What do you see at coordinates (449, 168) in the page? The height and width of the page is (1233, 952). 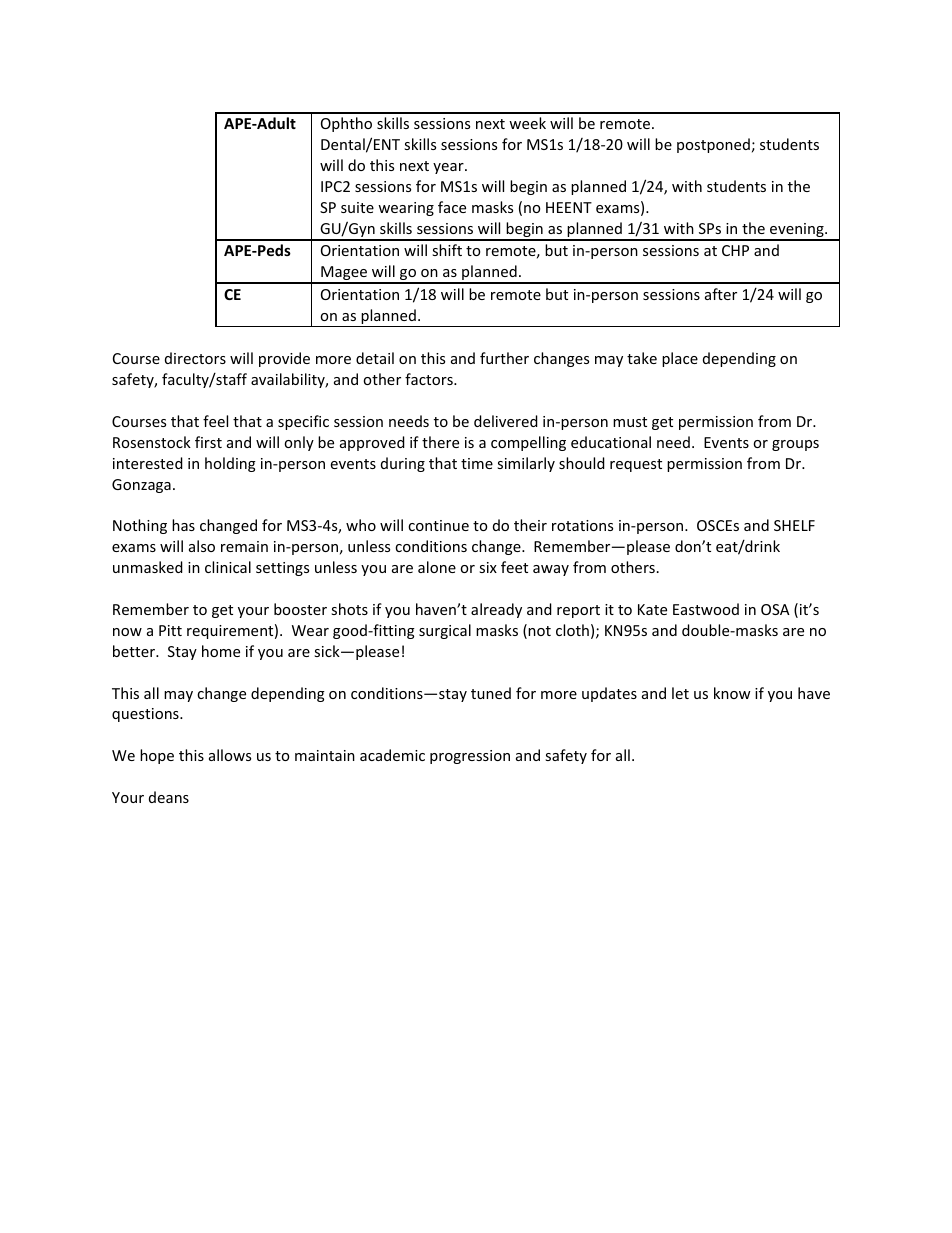 I see `year` at bounding box center [449, 168].
